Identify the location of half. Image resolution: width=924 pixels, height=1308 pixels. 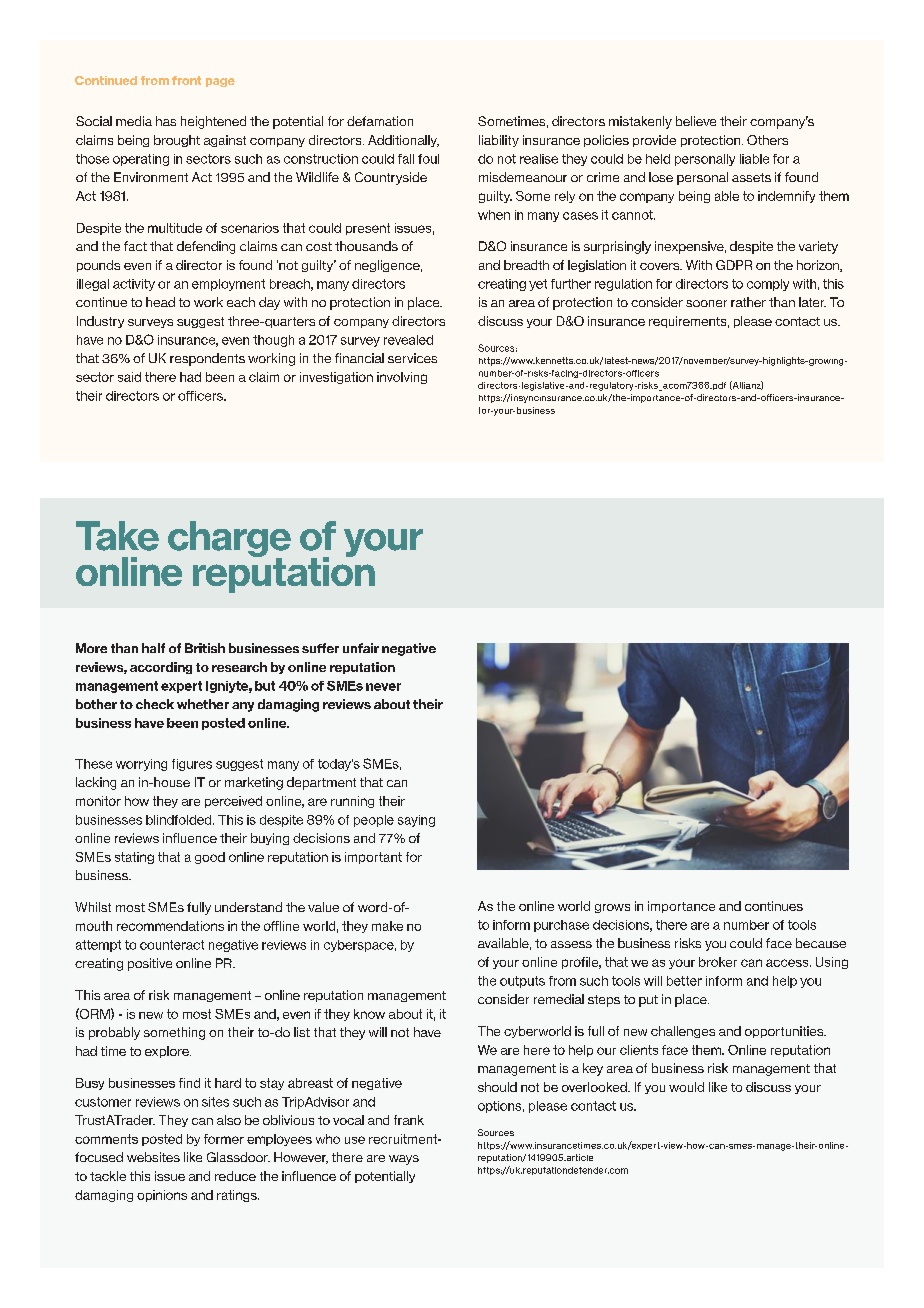
(153, 648).
